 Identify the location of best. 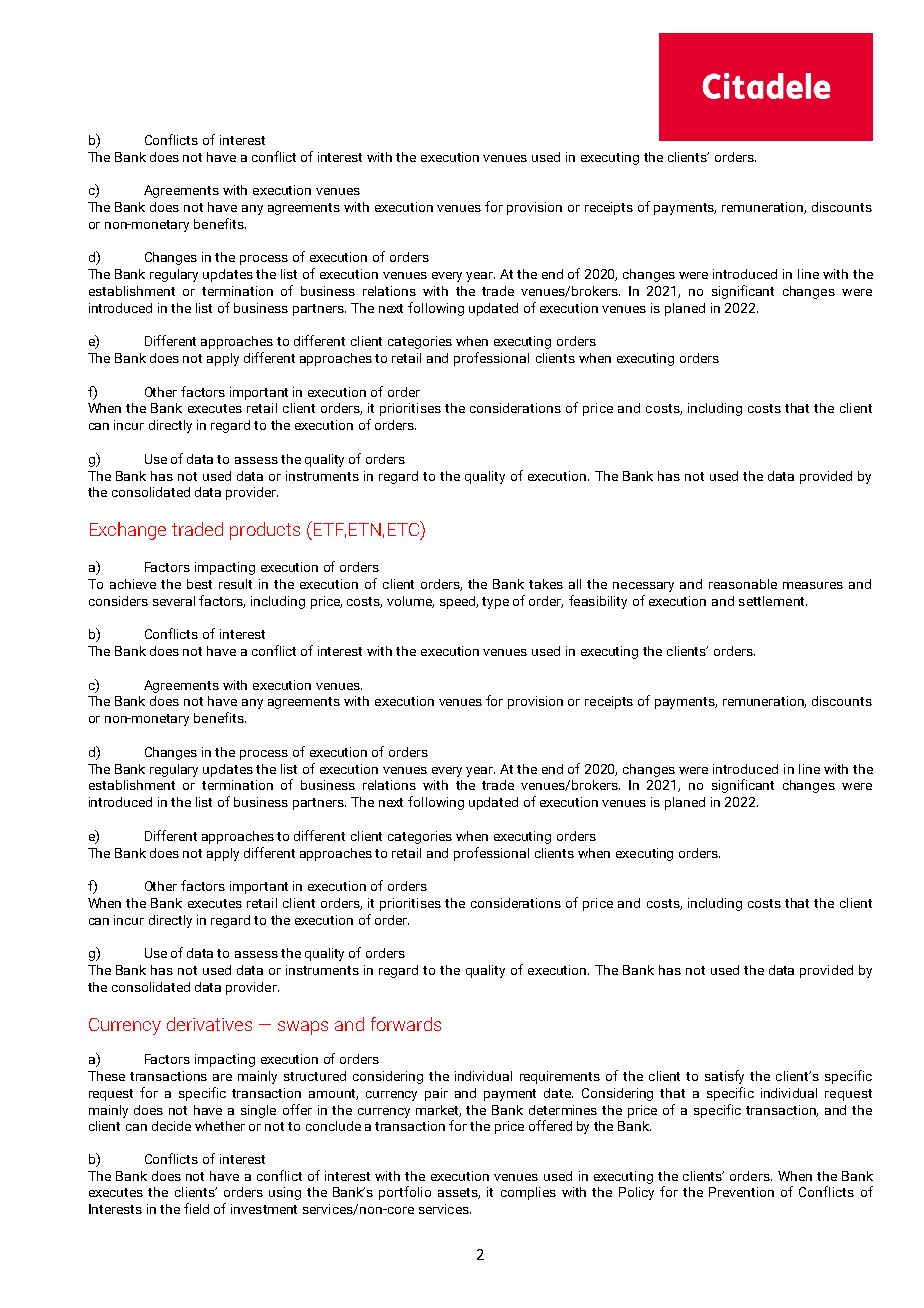
(199, 584).
